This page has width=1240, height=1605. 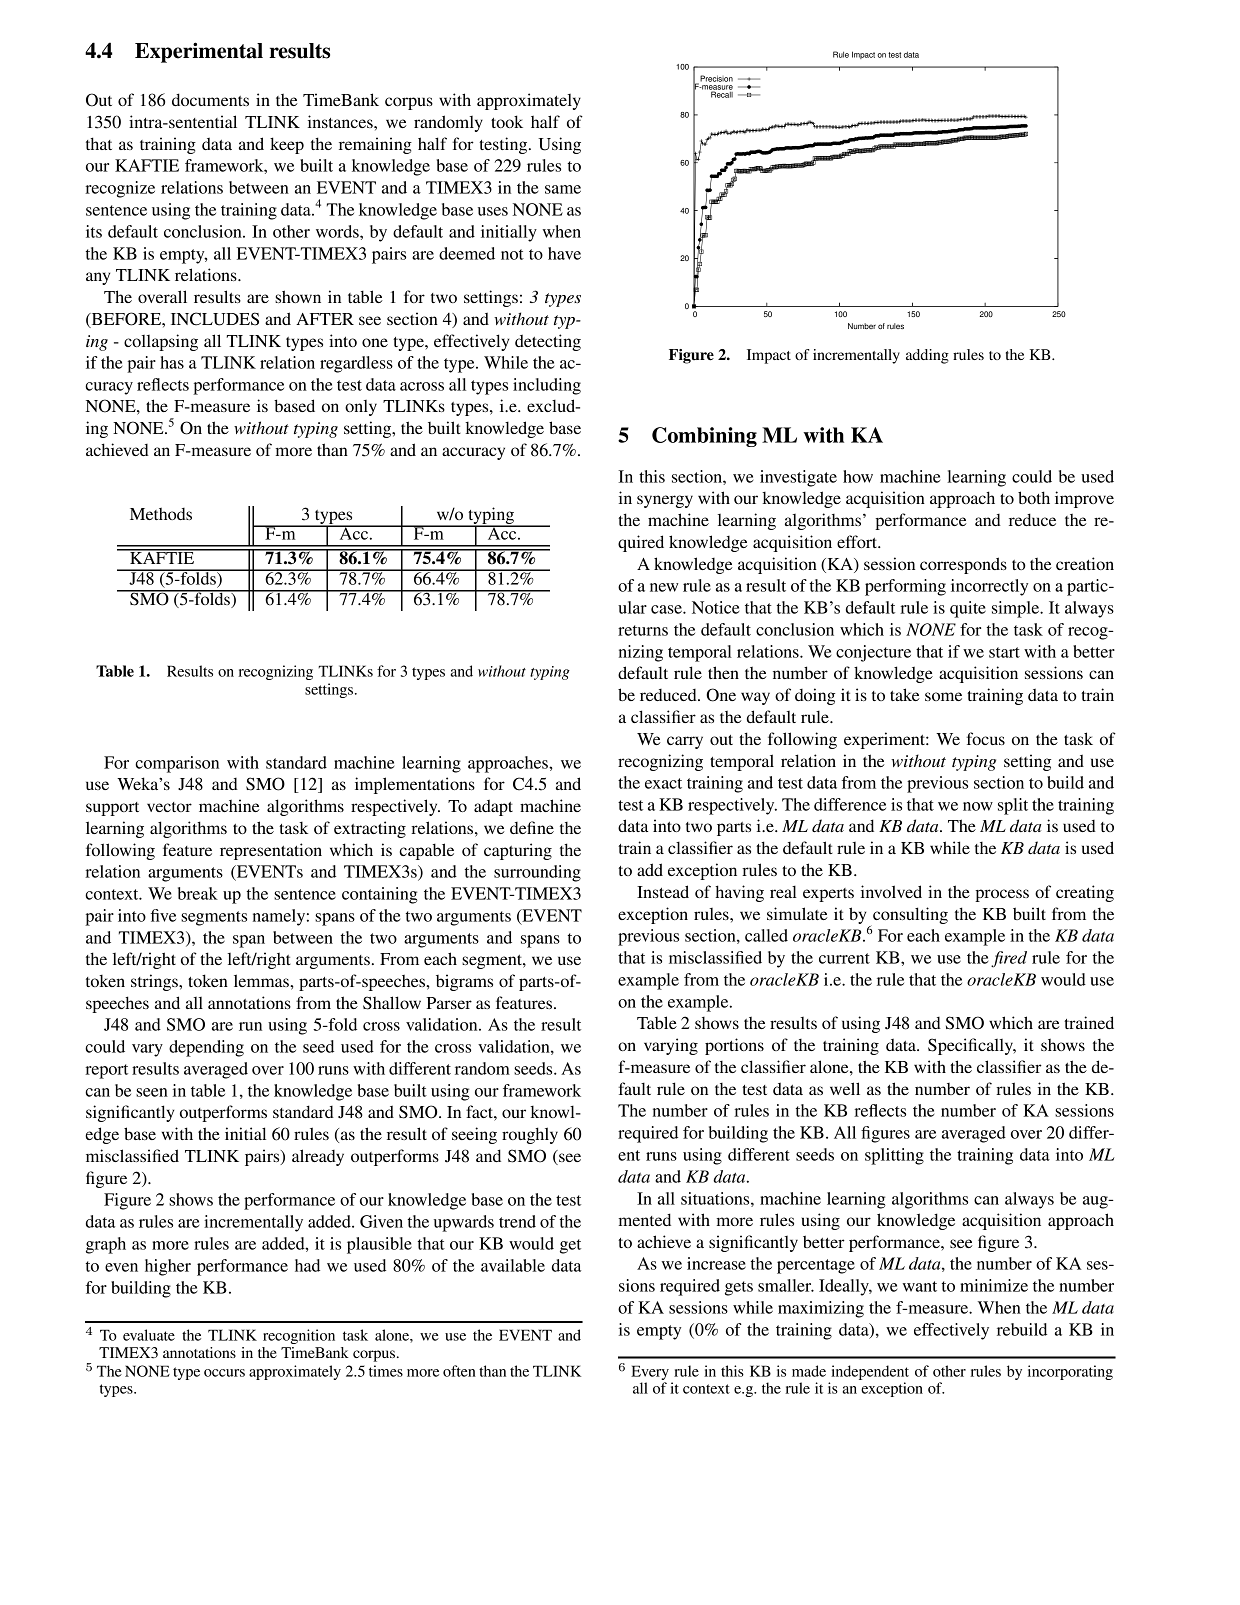 I want to click on minimize, so click(x=994, y=1285).
